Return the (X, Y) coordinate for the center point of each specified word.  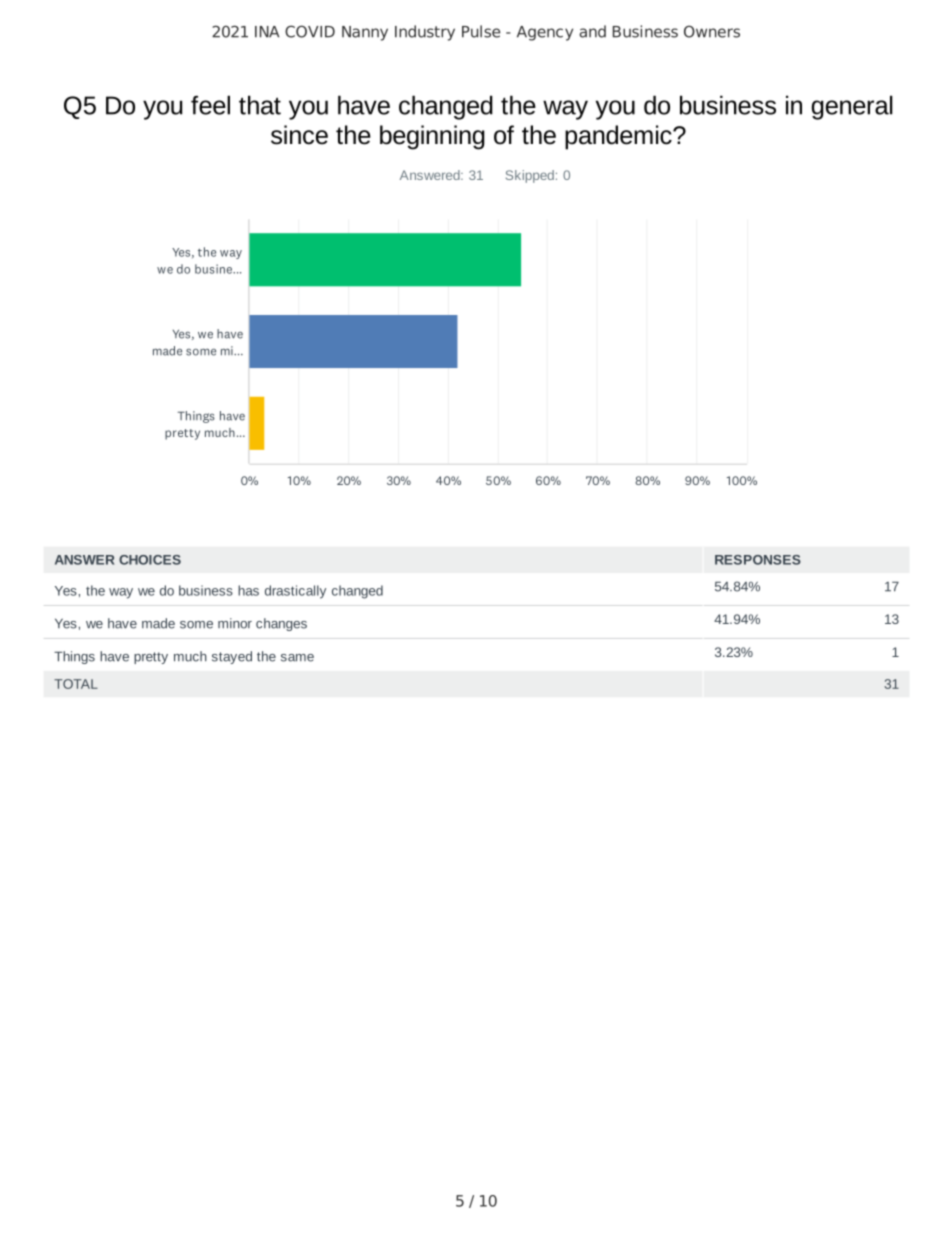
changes (281, 624)
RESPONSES (758, 560)
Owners (712, 31)
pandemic (619, 137)
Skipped (530, 176)
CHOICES (150, 560)
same (297, 658)
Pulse (481, 31)
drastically (295, 592)
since (299, 135)
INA (267, 32)
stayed (232, 657)
